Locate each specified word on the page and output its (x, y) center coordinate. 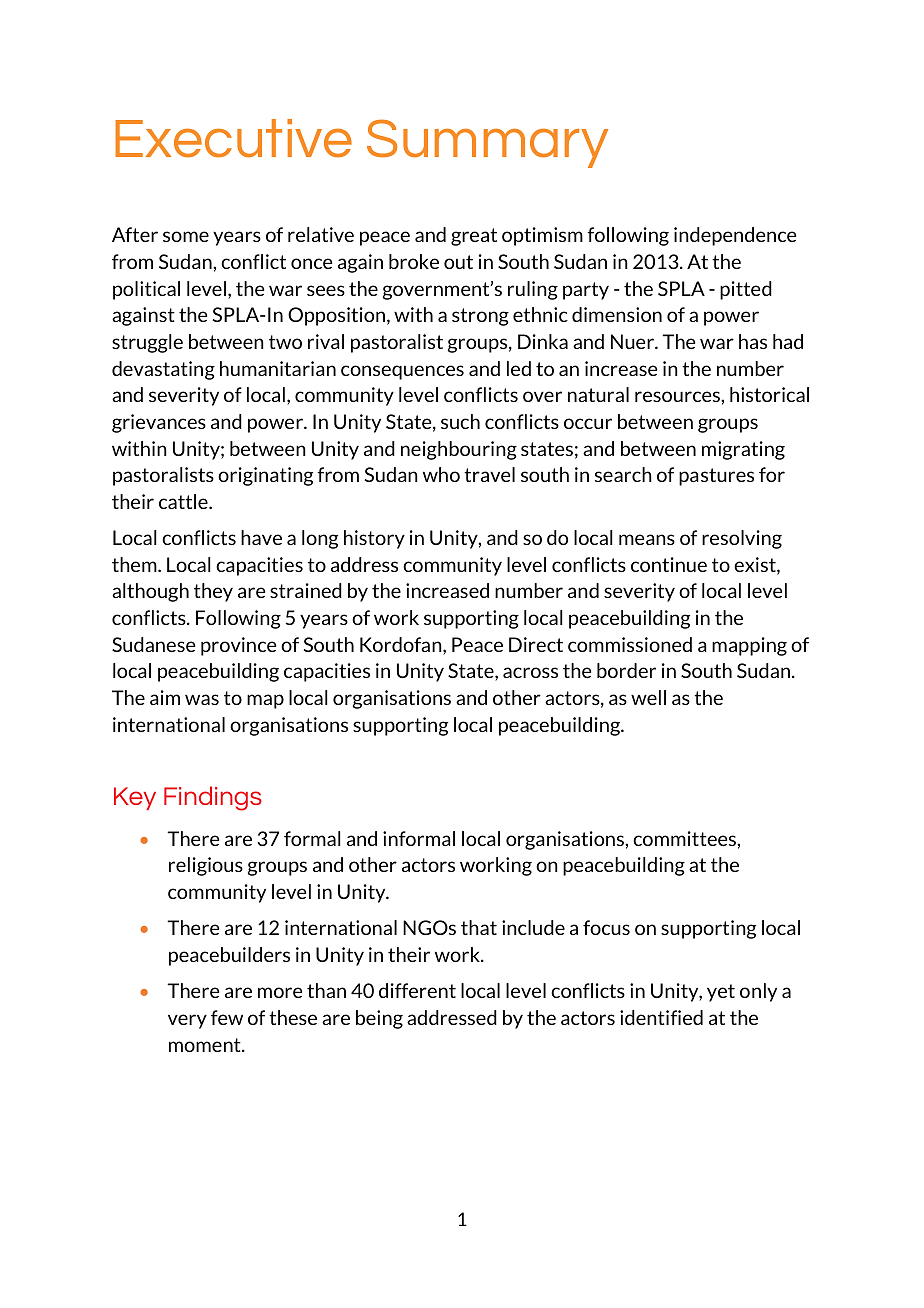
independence (735, 236)
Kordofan (402, 646)
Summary (487, 143)
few (227, 1017)
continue (669, 564)
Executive (233, 138)
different (417, 990)
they (213, 592)
